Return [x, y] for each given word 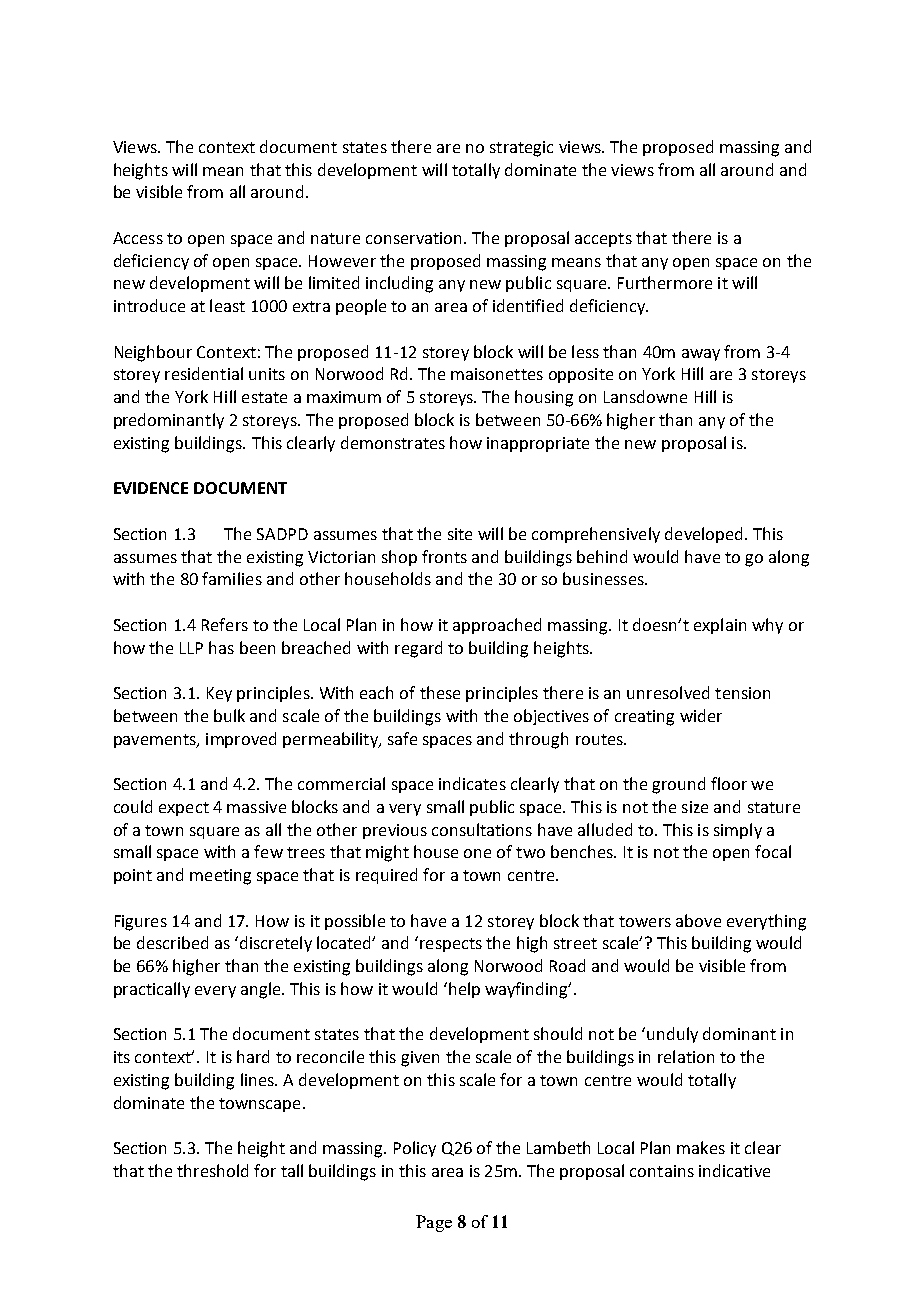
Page [434, 1223]
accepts [603, 240]
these [440, 692]
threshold [212, 1170]
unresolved [668, 692]
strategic [521, 149]
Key [219, 694]
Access [138, 238]
